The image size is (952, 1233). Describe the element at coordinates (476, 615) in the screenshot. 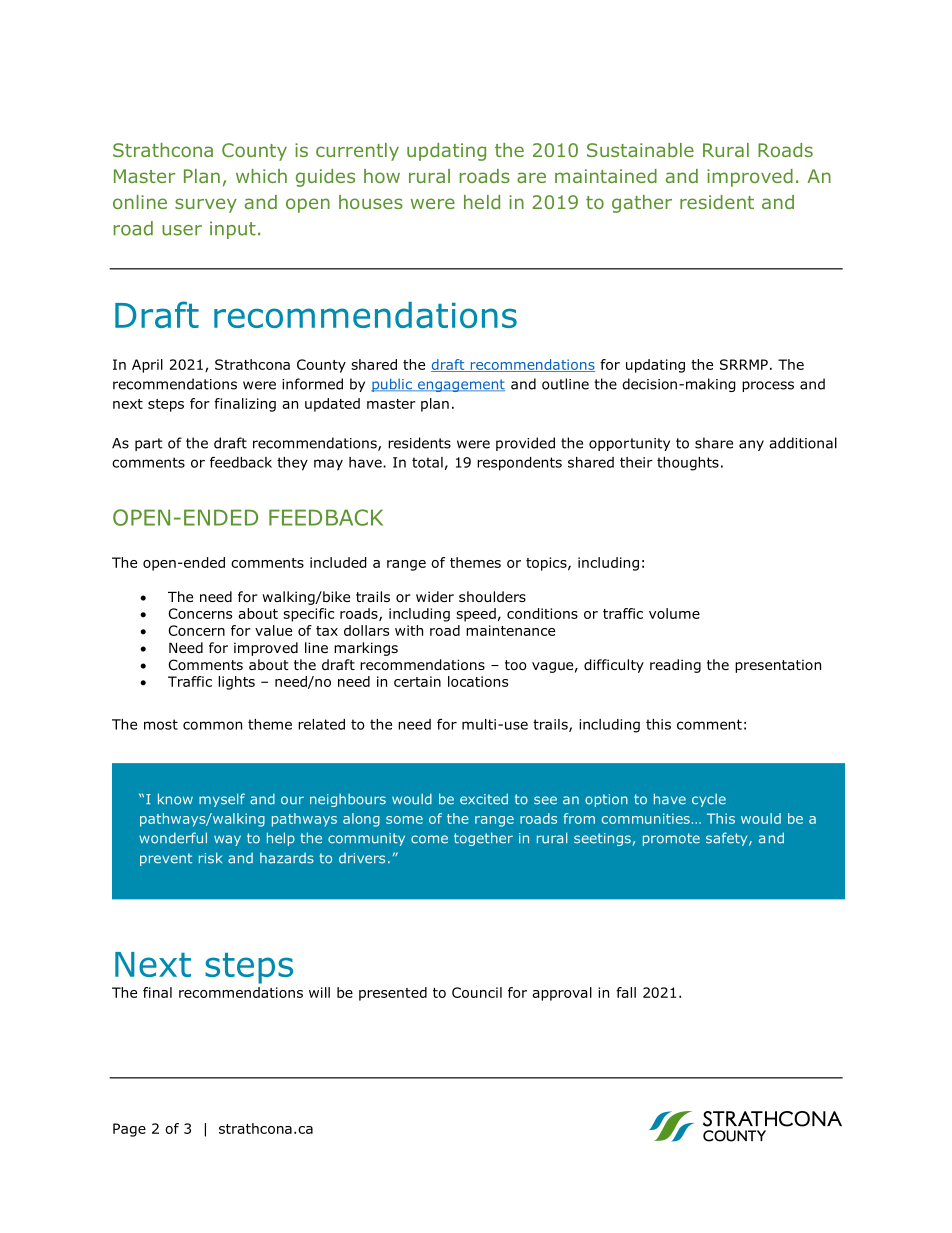

I see `speed` at that location.
